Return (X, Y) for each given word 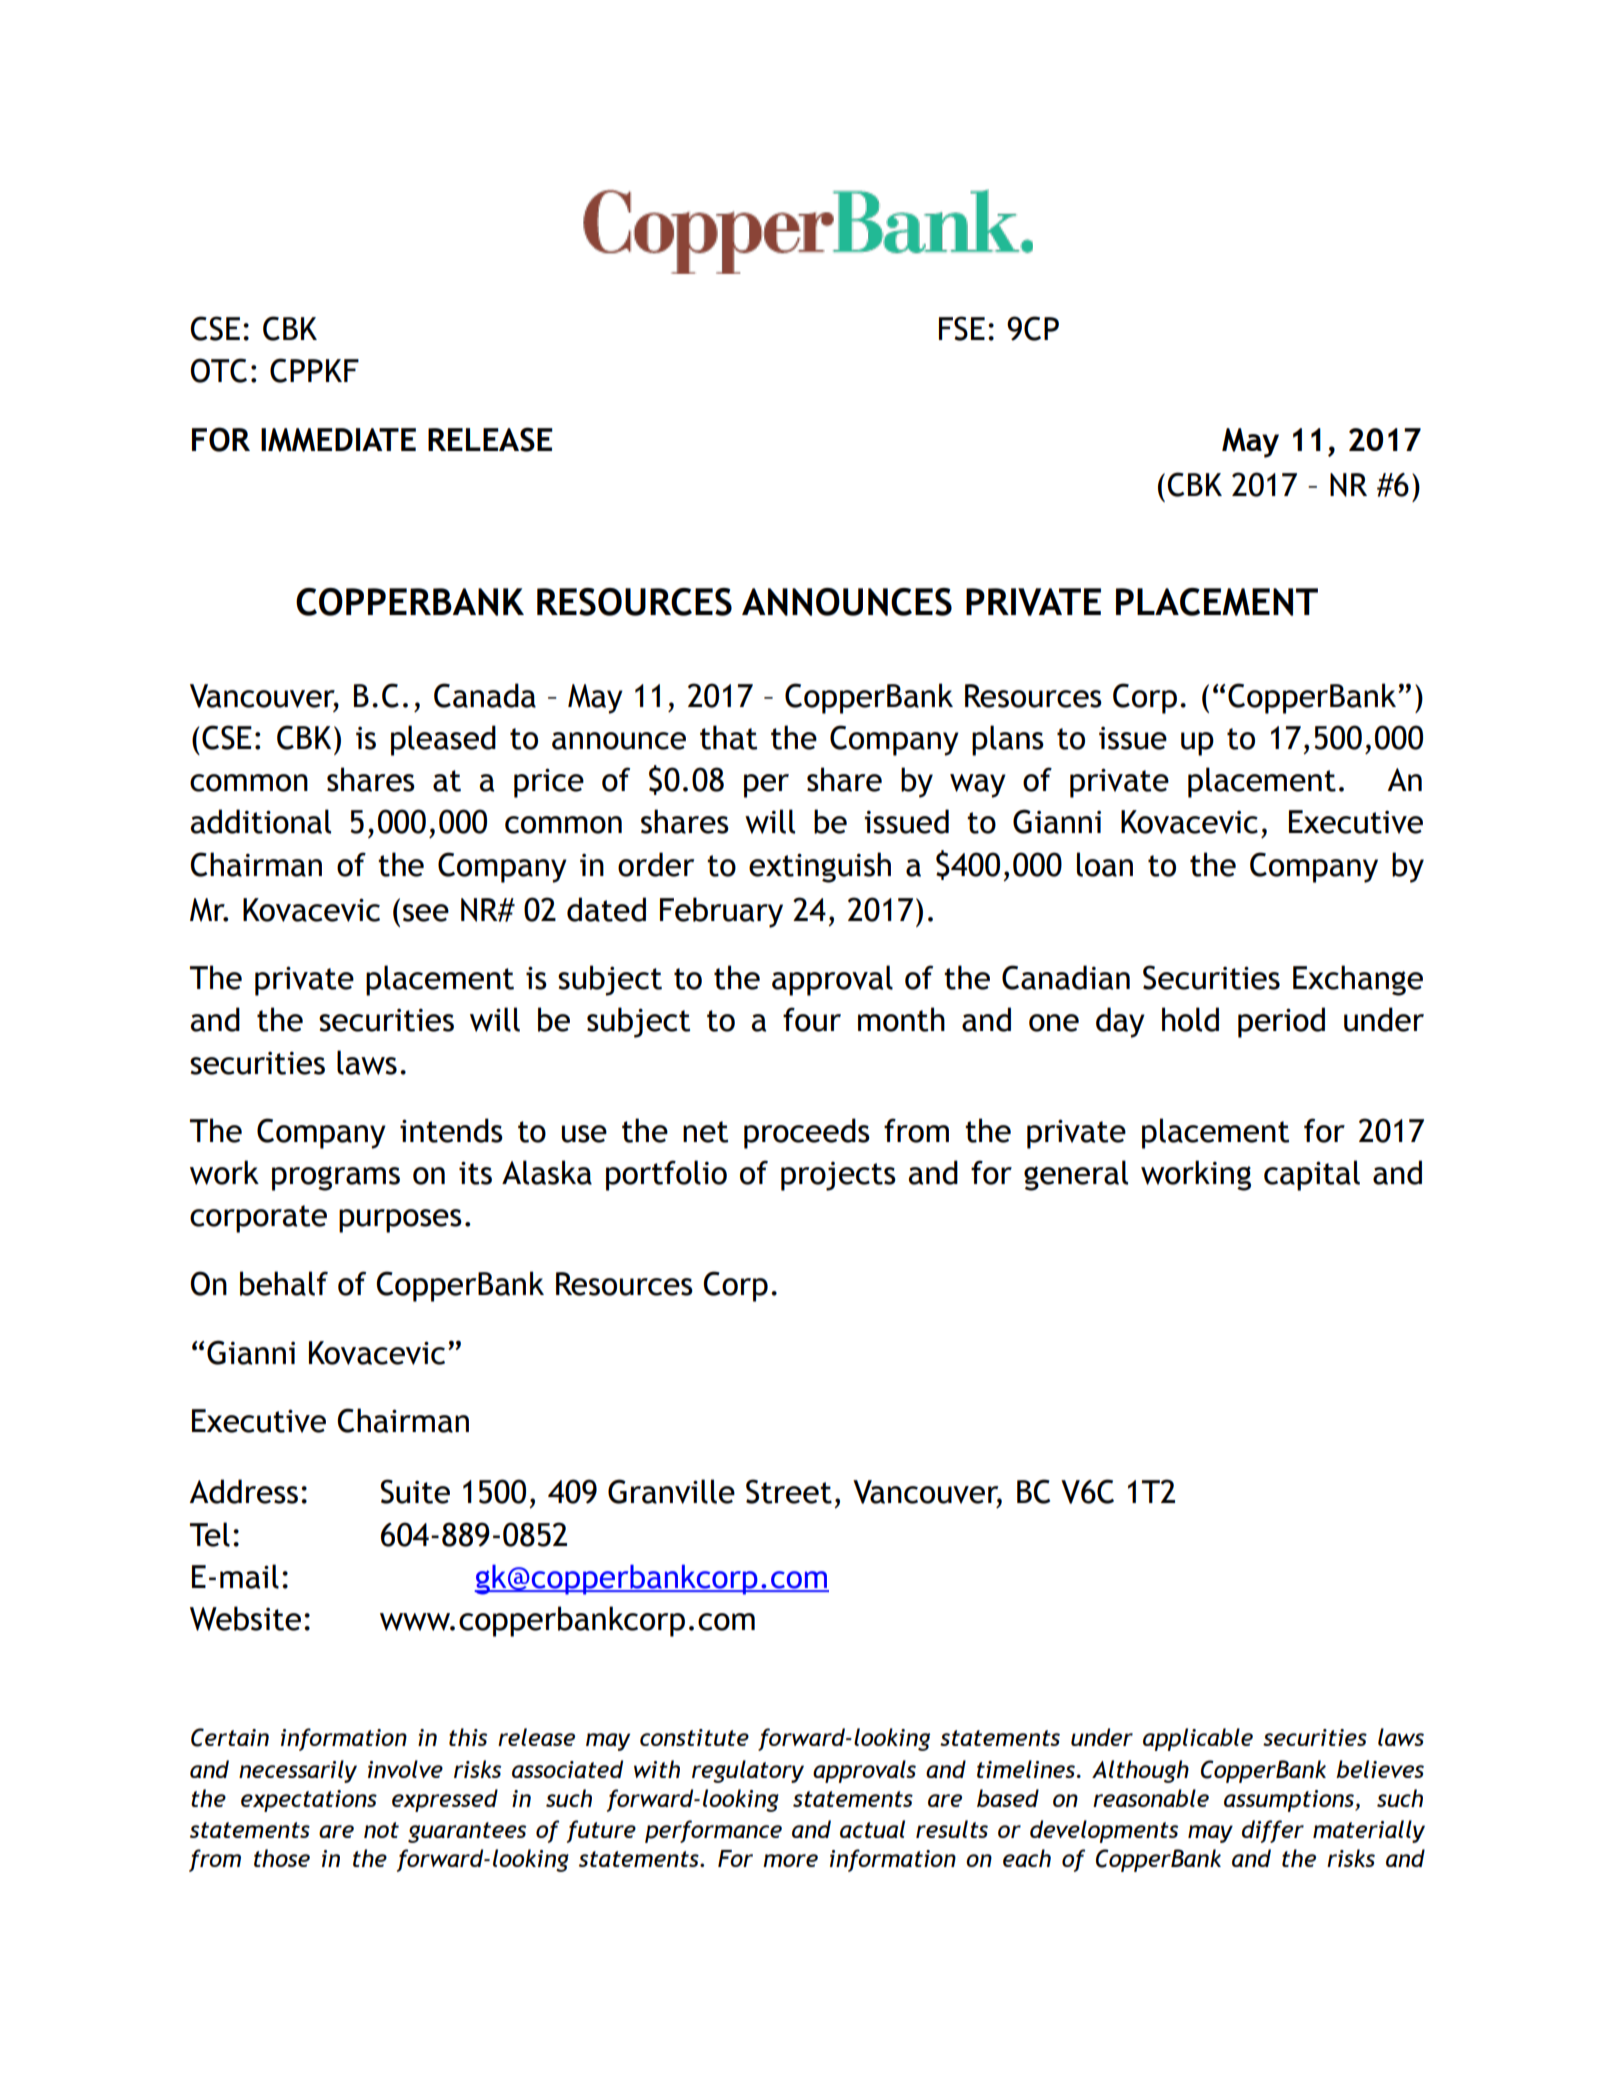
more (790, 1860)
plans (1008, 740)
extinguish (820, 867)
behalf (284, 1283)
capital (1312, 1175)
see (426, 913)
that (728, 737)
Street (789, 1491)
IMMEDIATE (338, 440)
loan (1105, 864)
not (381, 1830)
